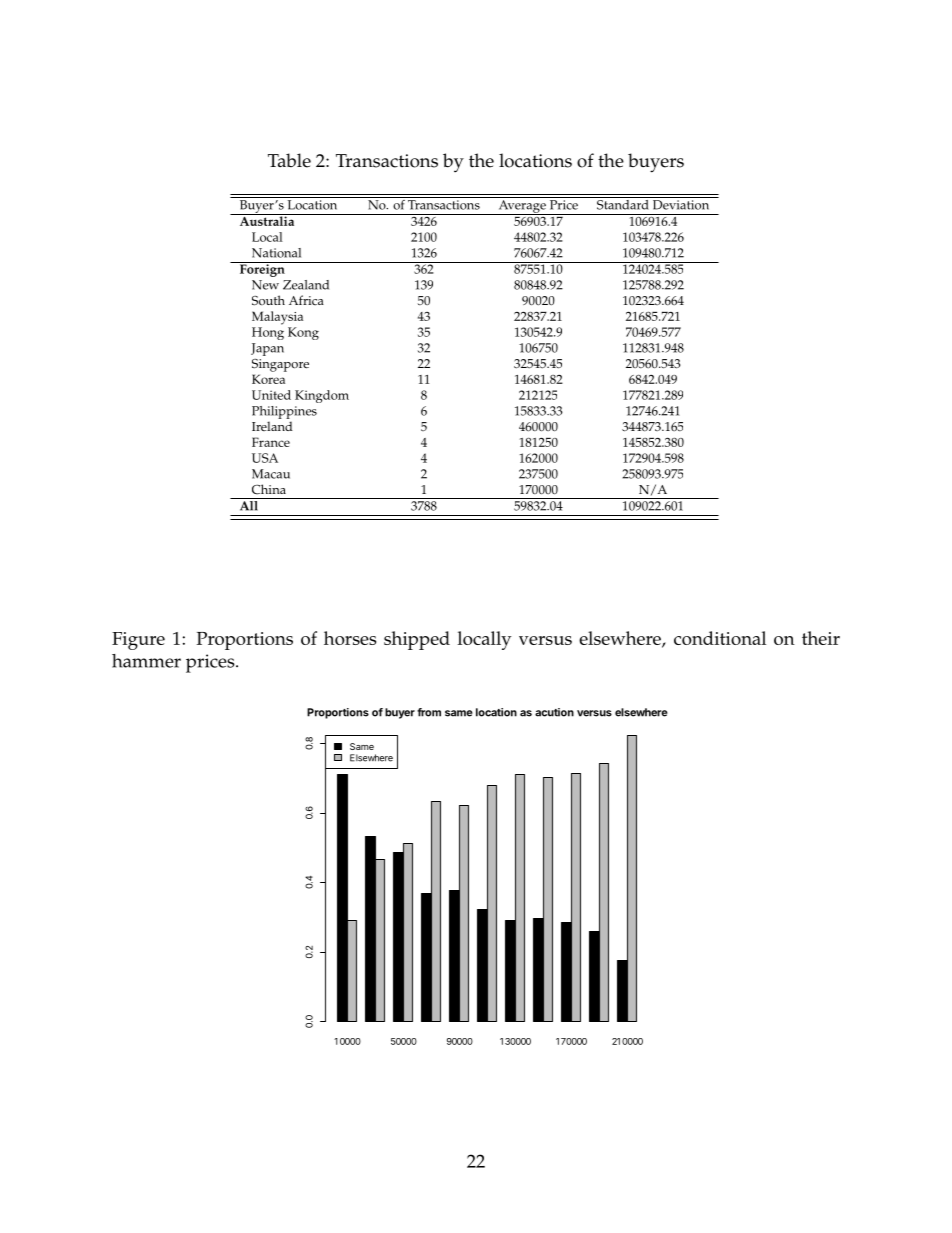 The width and height of the page is (952, 1233). What do you see at coordinates (289, 160) in the page?
I see `Table` at bounding box center [289, 160].
